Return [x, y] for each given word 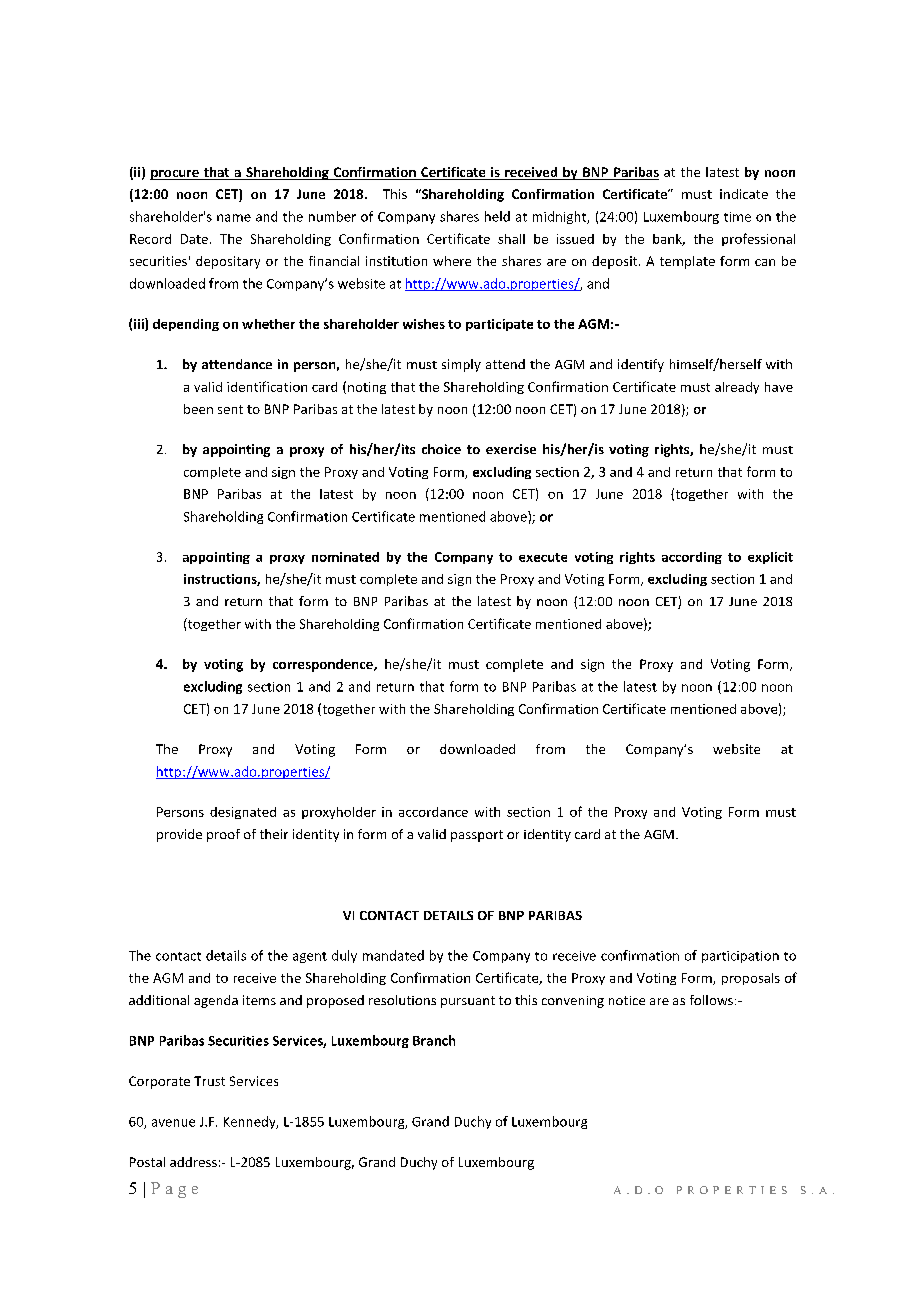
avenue [173, 1123]
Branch [434, 1040]
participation [740, 957]
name [234, 218]
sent [230, 409]
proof [223, 835]
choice [441, 449]
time [737, 217]
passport [477, 836]
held [497, 216]
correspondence [324, 665]
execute [543, 557]
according [692, 558]
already [737, 388]
